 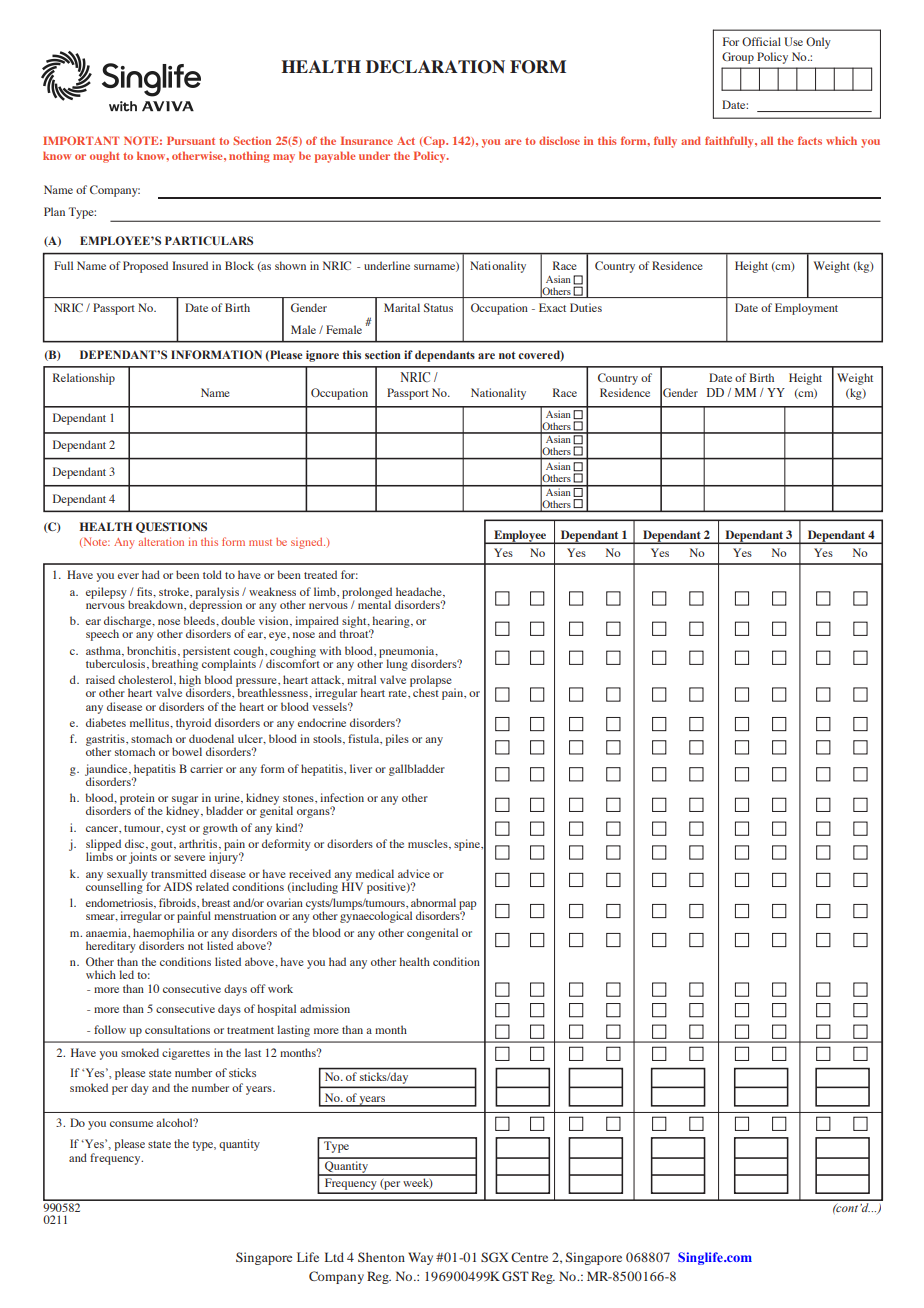 What do you see at coordinates (806, 309) in the document?
I see `Employment` at bounding box center [806, 309].
